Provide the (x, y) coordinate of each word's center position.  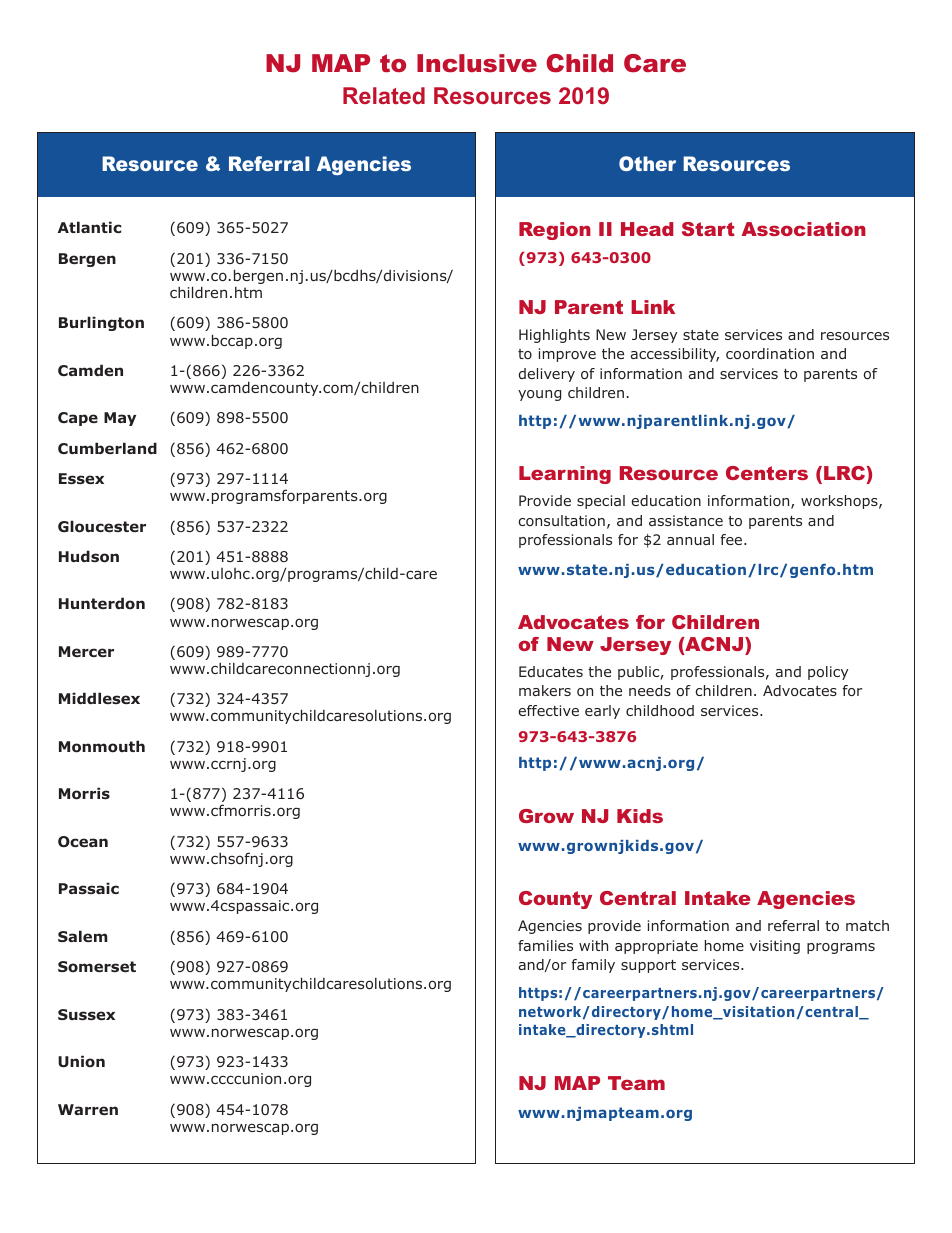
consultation (561, 520)
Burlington (101, 323)
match (867, 925)
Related (384, 95)
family (593, 966)
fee (732, 539)
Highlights (554, 336)
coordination (770, 353)
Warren (88, 1109)
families (545, 945)
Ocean (83, 841)
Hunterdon (102, 603)
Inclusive (477, 63)
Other (647, 163)
